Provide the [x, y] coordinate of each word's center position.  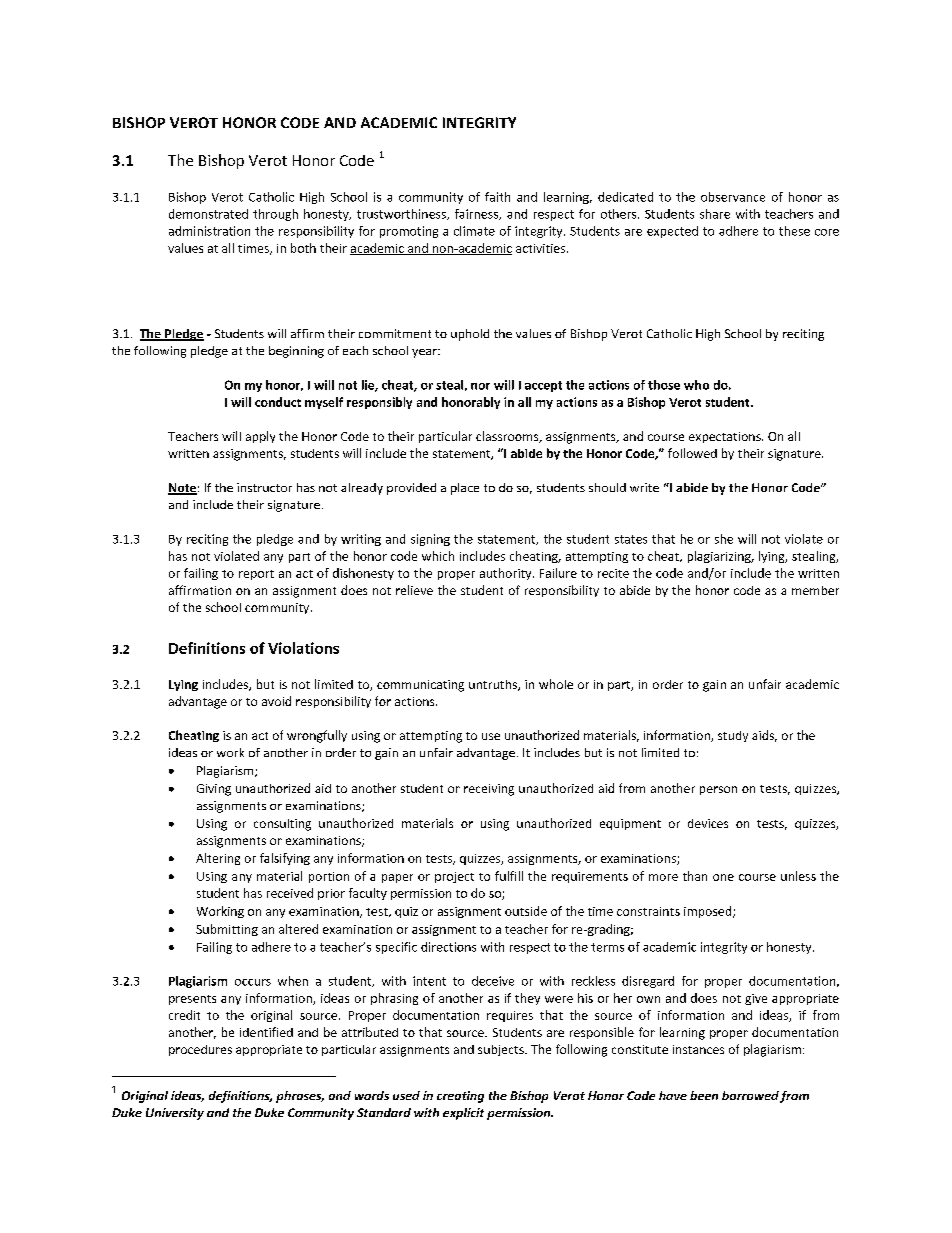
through [275, 215]
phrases [300, 1097]
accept [543, 386]
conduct [278, 402]
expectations [726, 437]
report [256, 575]
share [715, 214]
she [724, 539]
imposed [709, 912]
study [733, 736]
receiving [489, 790]
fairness [478, 214]
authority [507, 574]
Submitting [227, 930]
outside [526, 911]
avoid [276, 701]
